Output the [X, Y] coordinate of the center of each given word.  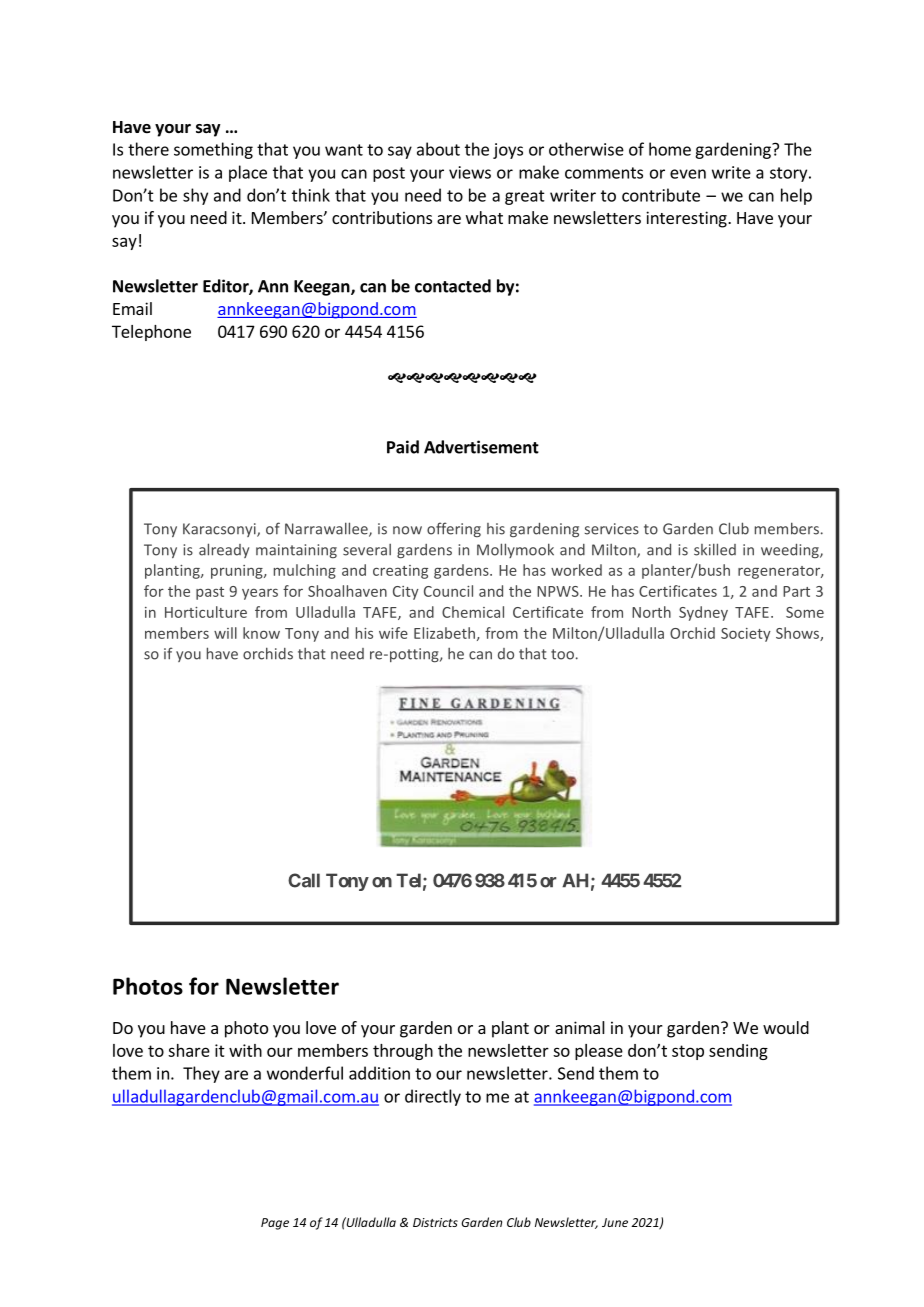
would [786, 1027]
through [403, 1052]
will [225, 633]
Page [275, 1224]
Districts [435, 1222]
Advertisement [481, 447]
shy [195, 196]
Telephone [151, 333]
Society [746, 635]
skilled [715, 549]
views [470, 172]
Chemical [473, 612]
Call [304, 880]
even [688, 174]
